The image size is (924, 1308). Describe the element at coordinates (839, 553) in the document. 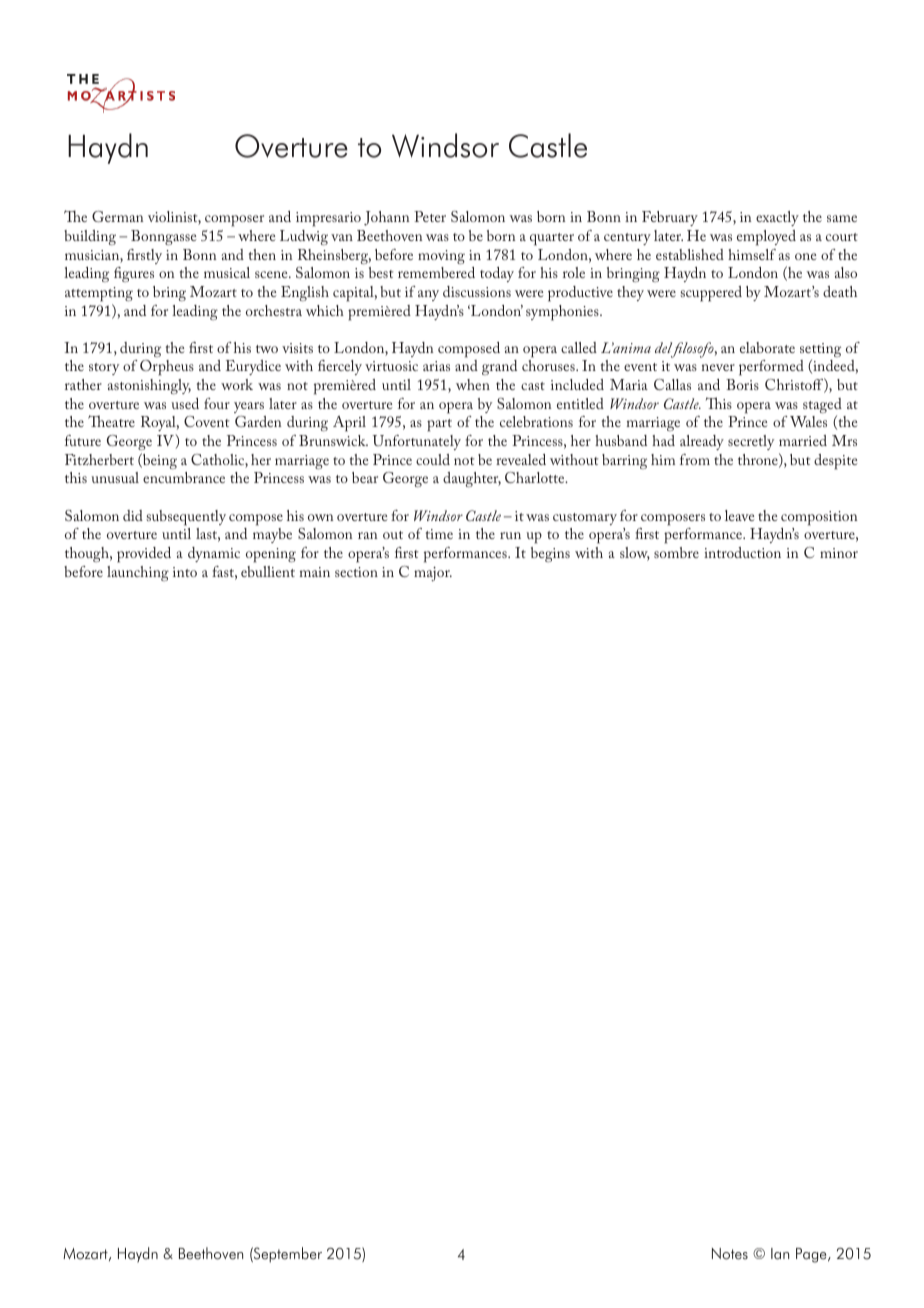

I see `minor` at that location.
